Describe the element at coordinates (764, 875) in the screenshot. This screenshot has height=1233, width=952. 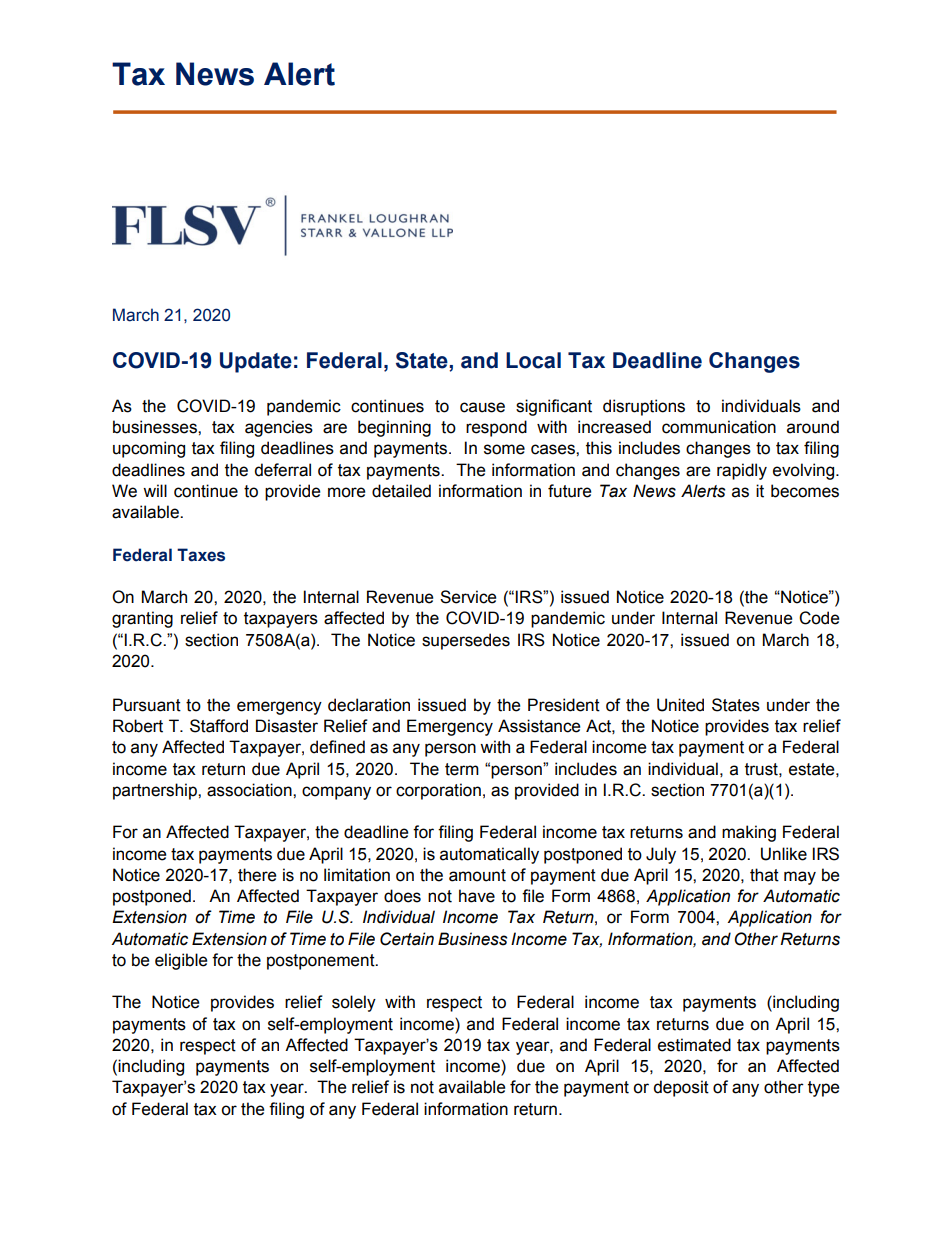
I see `that` at that location.
